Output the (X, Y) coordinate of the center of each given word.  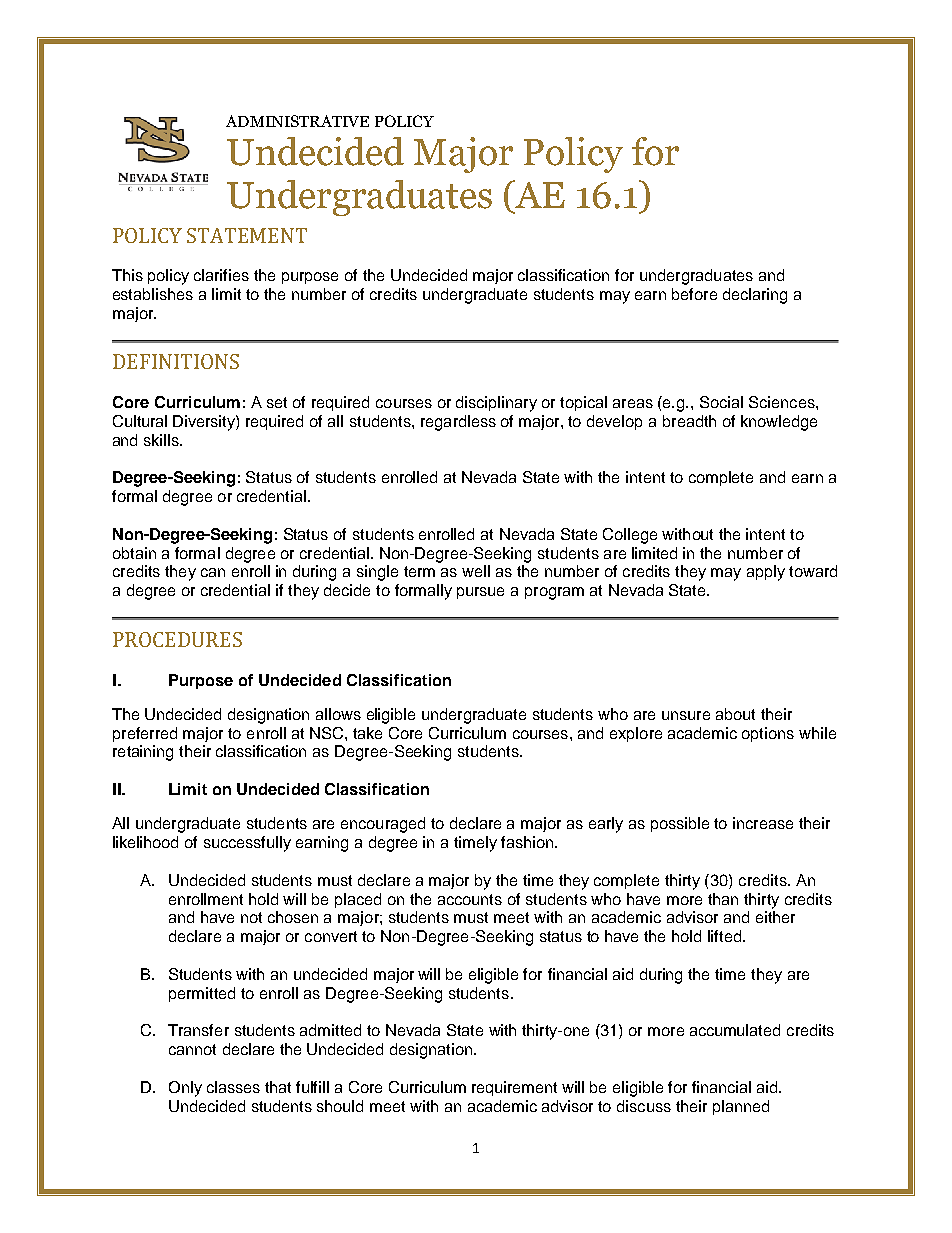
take (367, 733)
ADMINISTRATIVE (297, 121)
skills (162, 440)
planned (741, 1107)
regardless (458, 423)
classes (233, 1087)
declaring (755, 296)
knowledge (779, 423)
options (768, 734)
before (694, 294)
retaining (143, 753)
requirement (514, 1088)
